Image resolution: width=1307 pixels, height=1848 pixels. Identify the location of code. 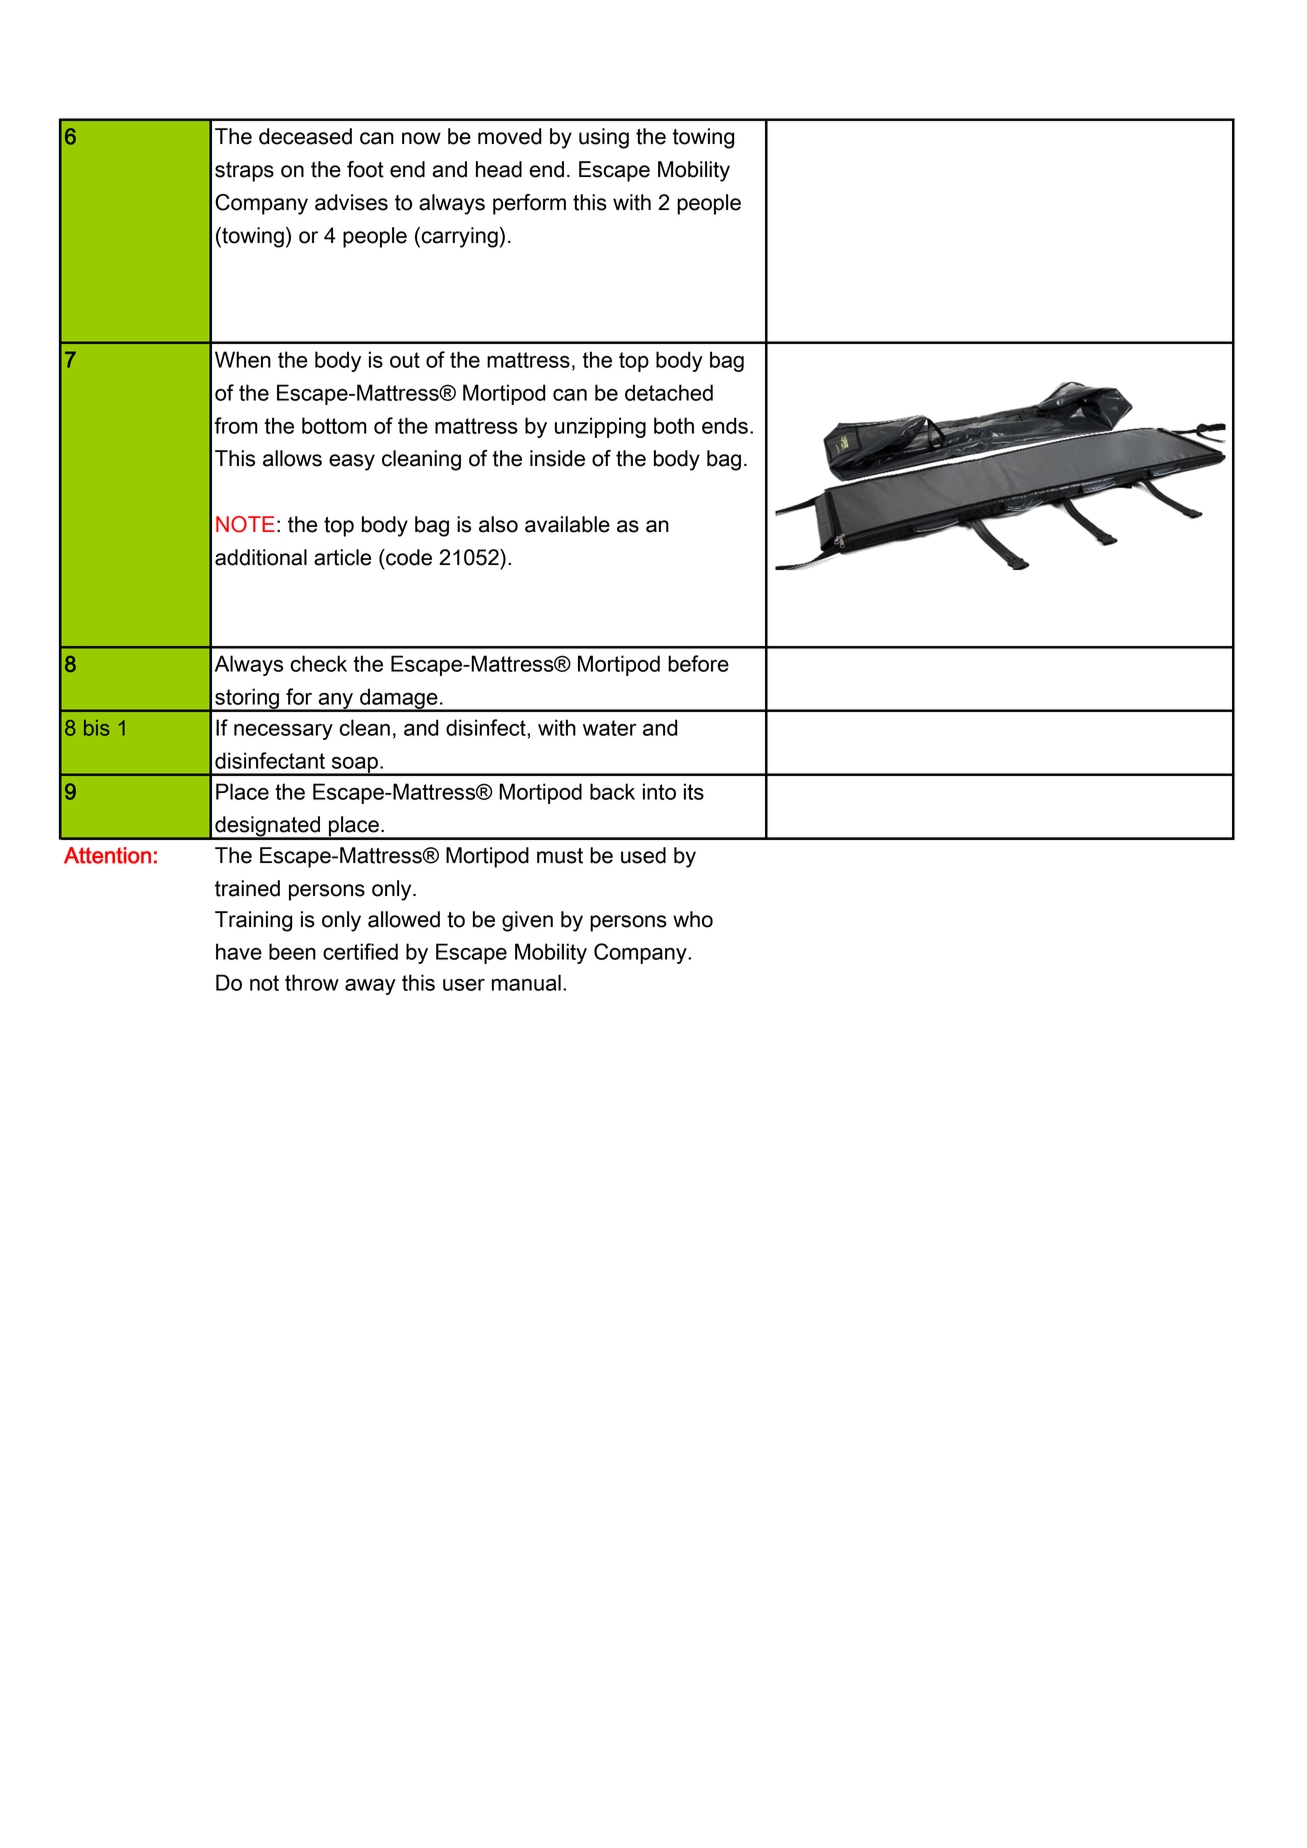
(408, 557).
